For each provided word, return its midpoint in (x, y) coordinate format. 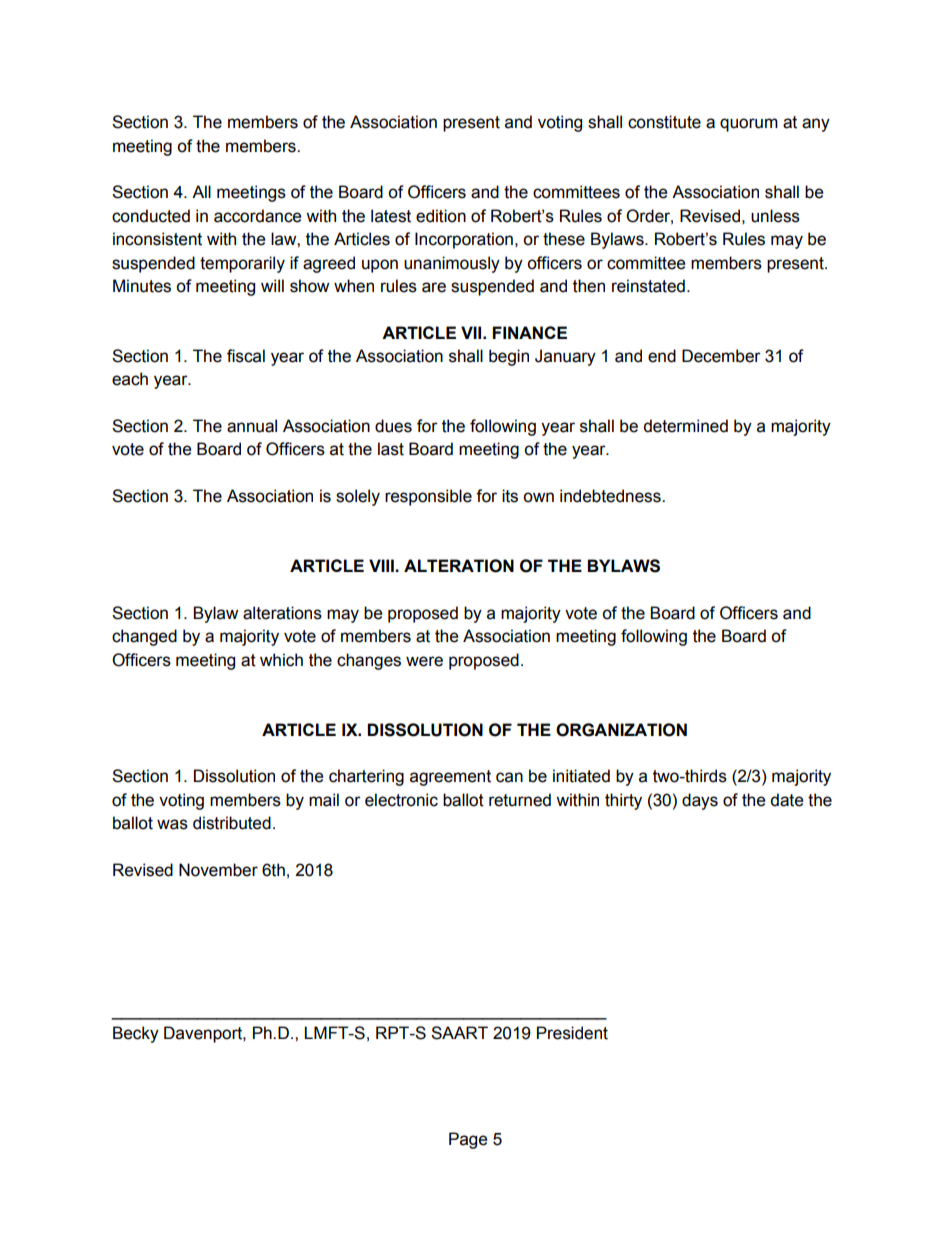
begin (509, 357)
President (572, 1033)
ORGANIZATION (621, 730)
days (700, 801)
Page (468, 1140)
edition (441, 216)
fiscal (246, 356)
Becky (136, 1034)
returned (520, 800)
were (424, 661)
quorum (749, 125)
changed (144, 637)
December (721, 356)
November (218, 870)
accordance (257, 216)
